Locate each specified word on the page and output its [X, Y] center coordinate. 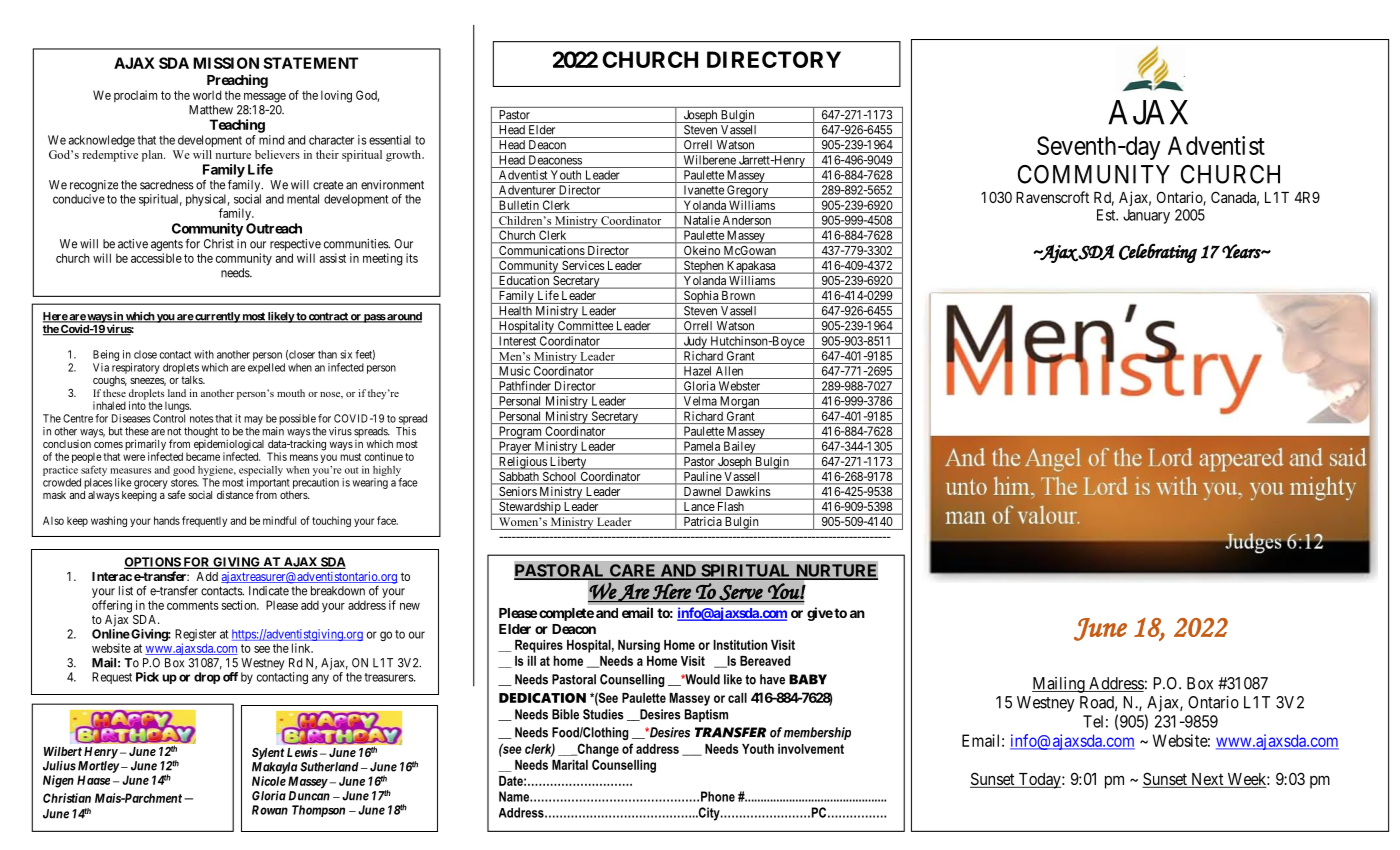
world [207, 95]
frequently [204, 521]
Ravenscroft [1052, 197]
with [204, 354]
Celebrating [1158, 253]
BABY [808, 679]
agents [167, 245]
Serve [741, 593]
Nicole [269, 781]
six [346, 354]
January [1146, 216]
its [412, 258]
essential [390, 140]
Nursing [639, 646]
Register [195, 636]
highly [387, 471]
